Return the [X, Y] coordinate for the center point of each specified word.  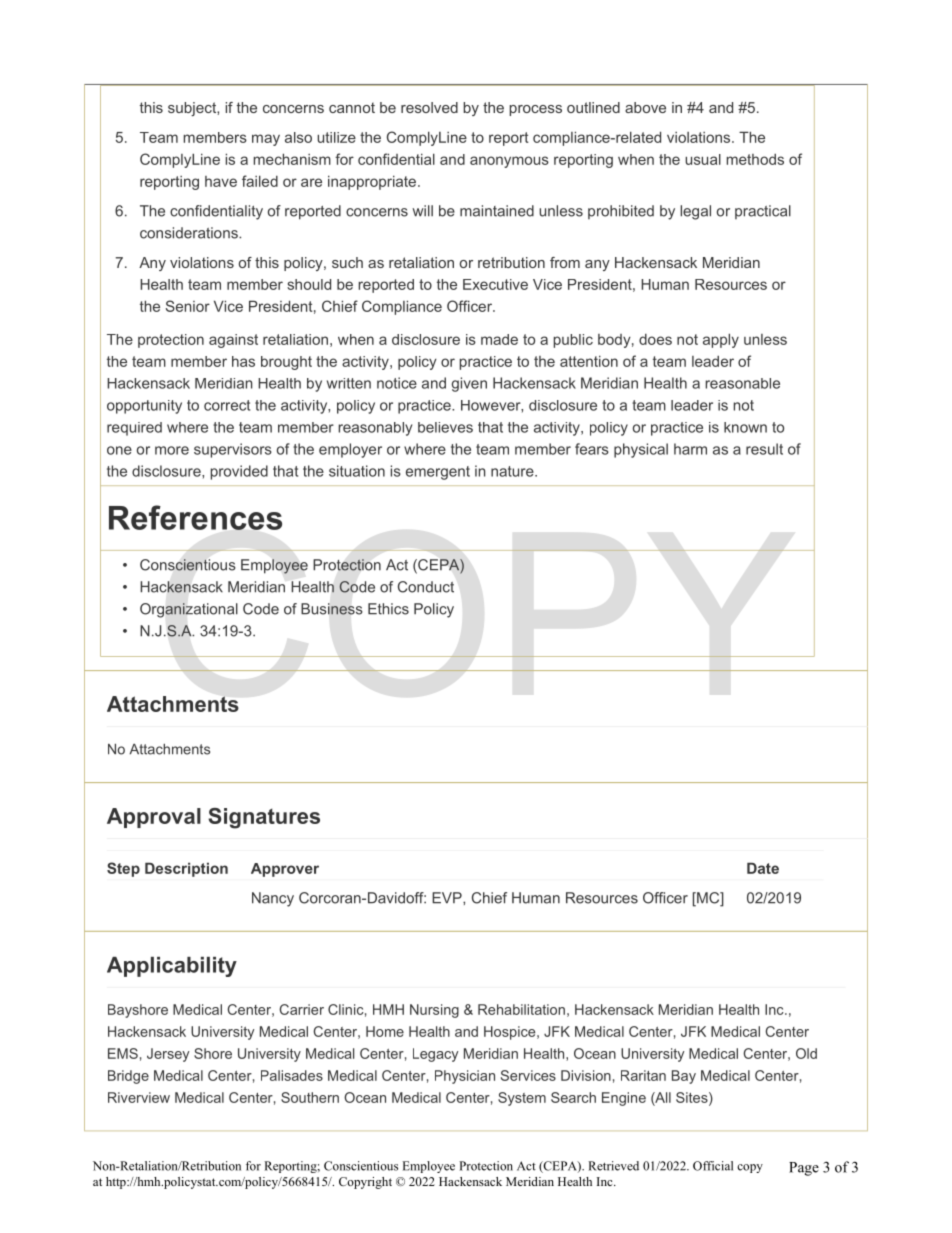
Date [763, 868]
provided [239, 472]
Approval [154, 818]
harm [690, 449]
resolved [429, 107]
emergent [438, 473]
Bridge [128, 1077]
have [221, 181]
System [522, 1099]
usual [703, 159]
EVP [448, 898]
